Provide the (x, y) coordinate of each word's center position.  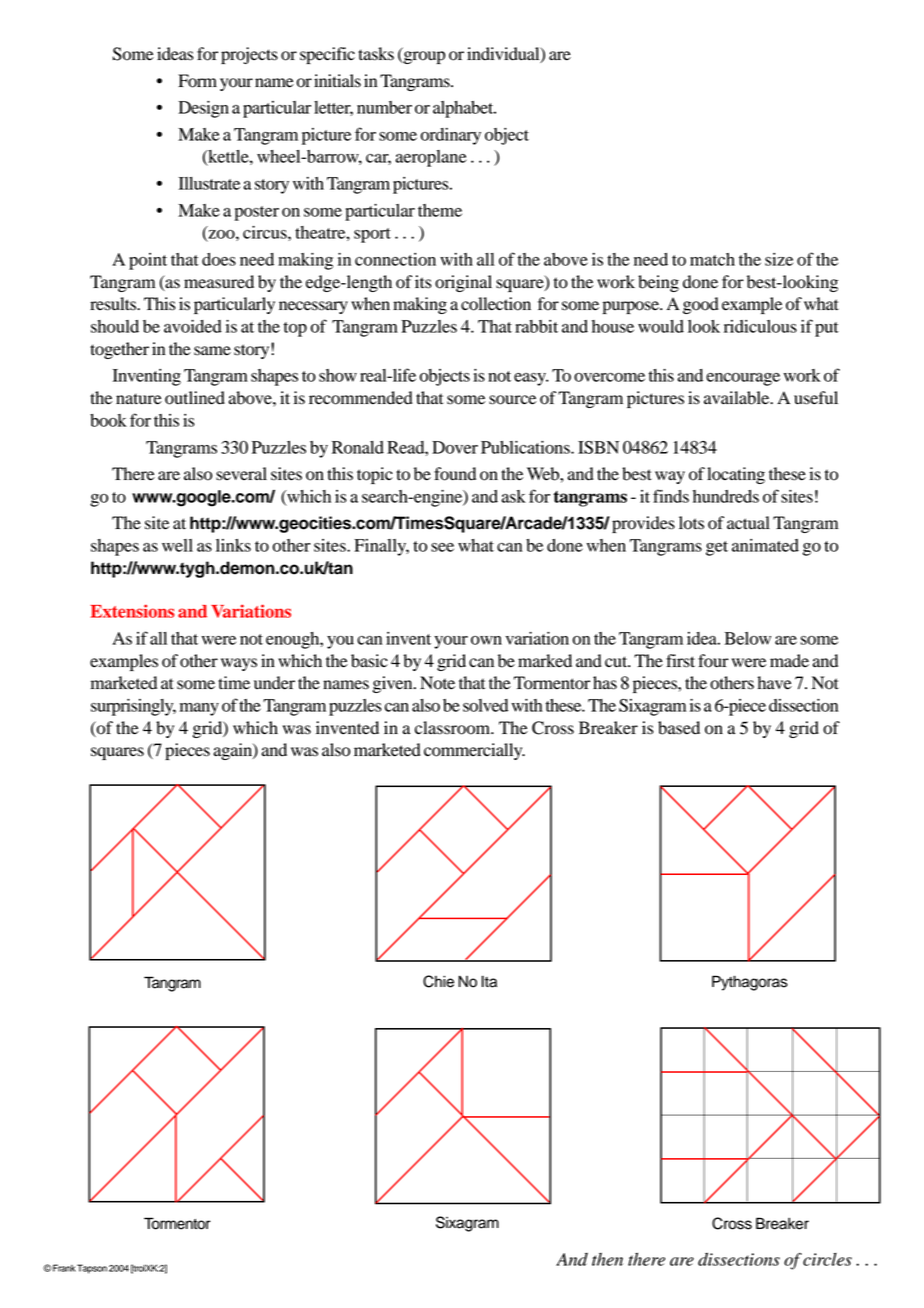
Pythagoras (750, 983)
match (712, 259)
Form (197, 81)
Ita (489, 981)
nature (139, 399)
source (512, 400)
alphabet (464, 109)
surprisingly (133, 707)
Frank (64, 1268)
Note (437, 683)
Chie (438, 981)
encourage (743, 379)
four (713, 661)
